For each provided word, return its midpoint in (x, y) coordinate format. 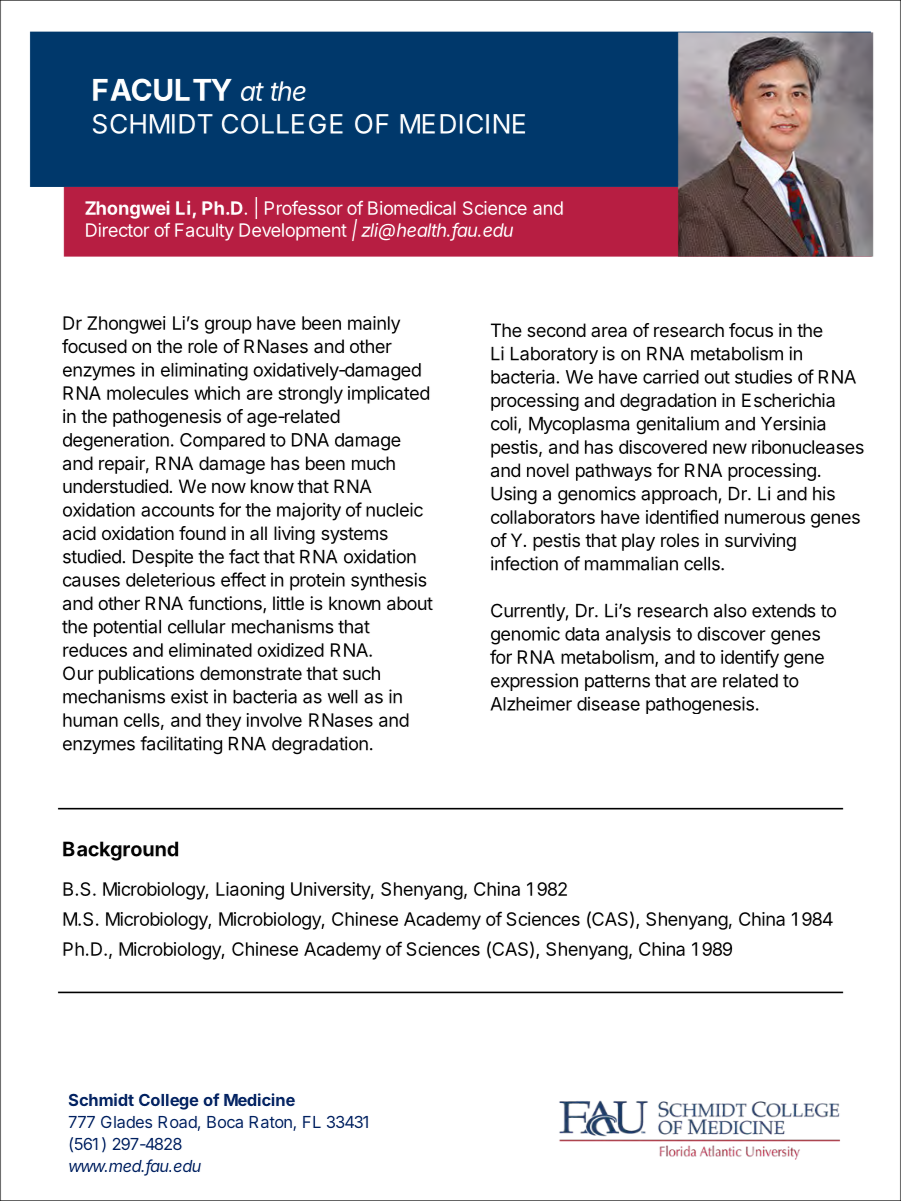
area (609, 332)
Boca (225, 1122)
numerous (765, 518)
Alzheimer (531, 703)
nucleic (394, 509)
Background (120, 851)
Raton (271, 1123)
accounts (177, 510)
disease (608, 704)
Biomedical (411, 208)
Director (117, 230)
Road (177, 1122)
